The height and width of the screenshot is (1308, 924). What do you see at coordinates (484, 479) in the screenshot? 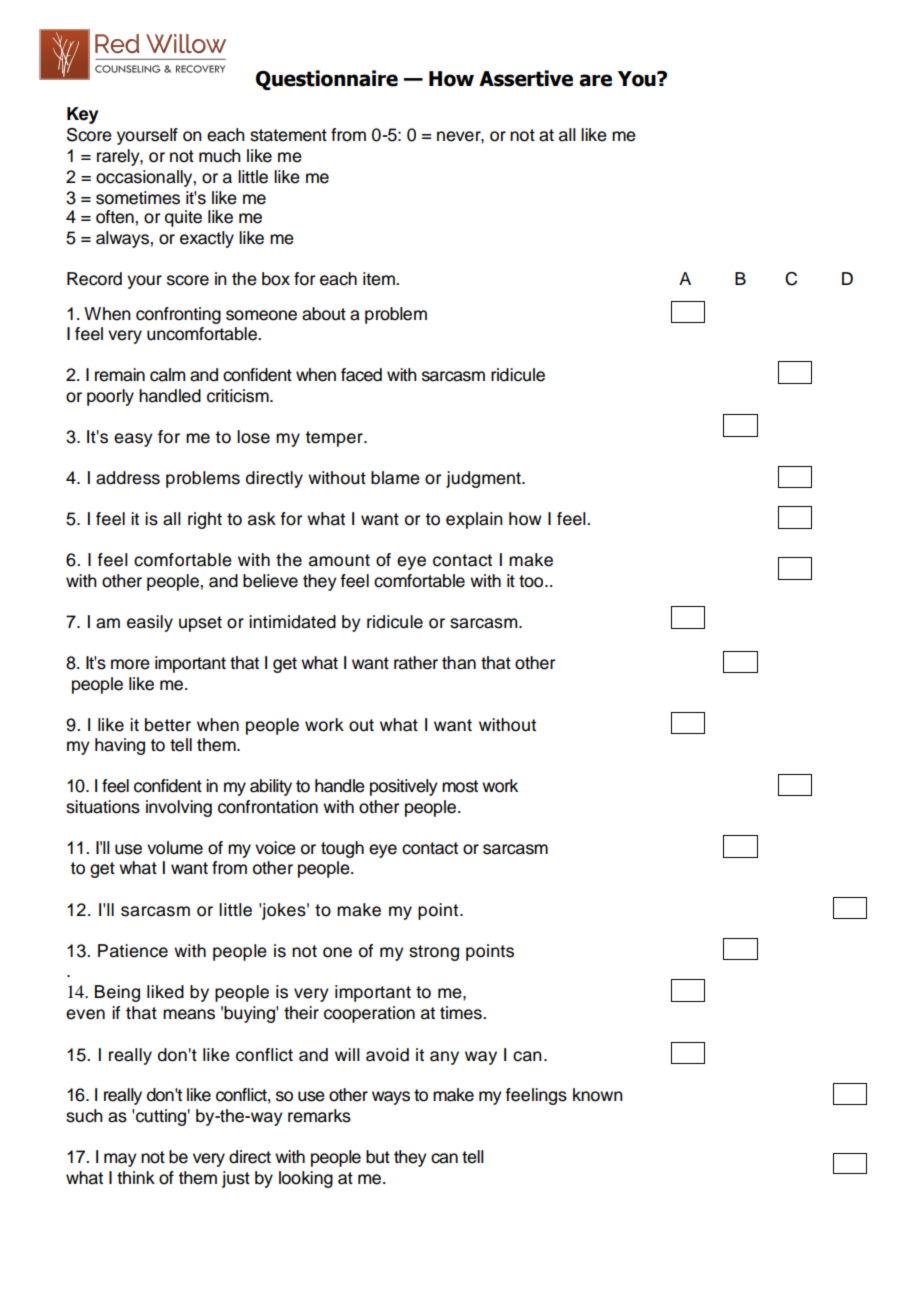
I see `judgment` at bounding box center [484, 479].
